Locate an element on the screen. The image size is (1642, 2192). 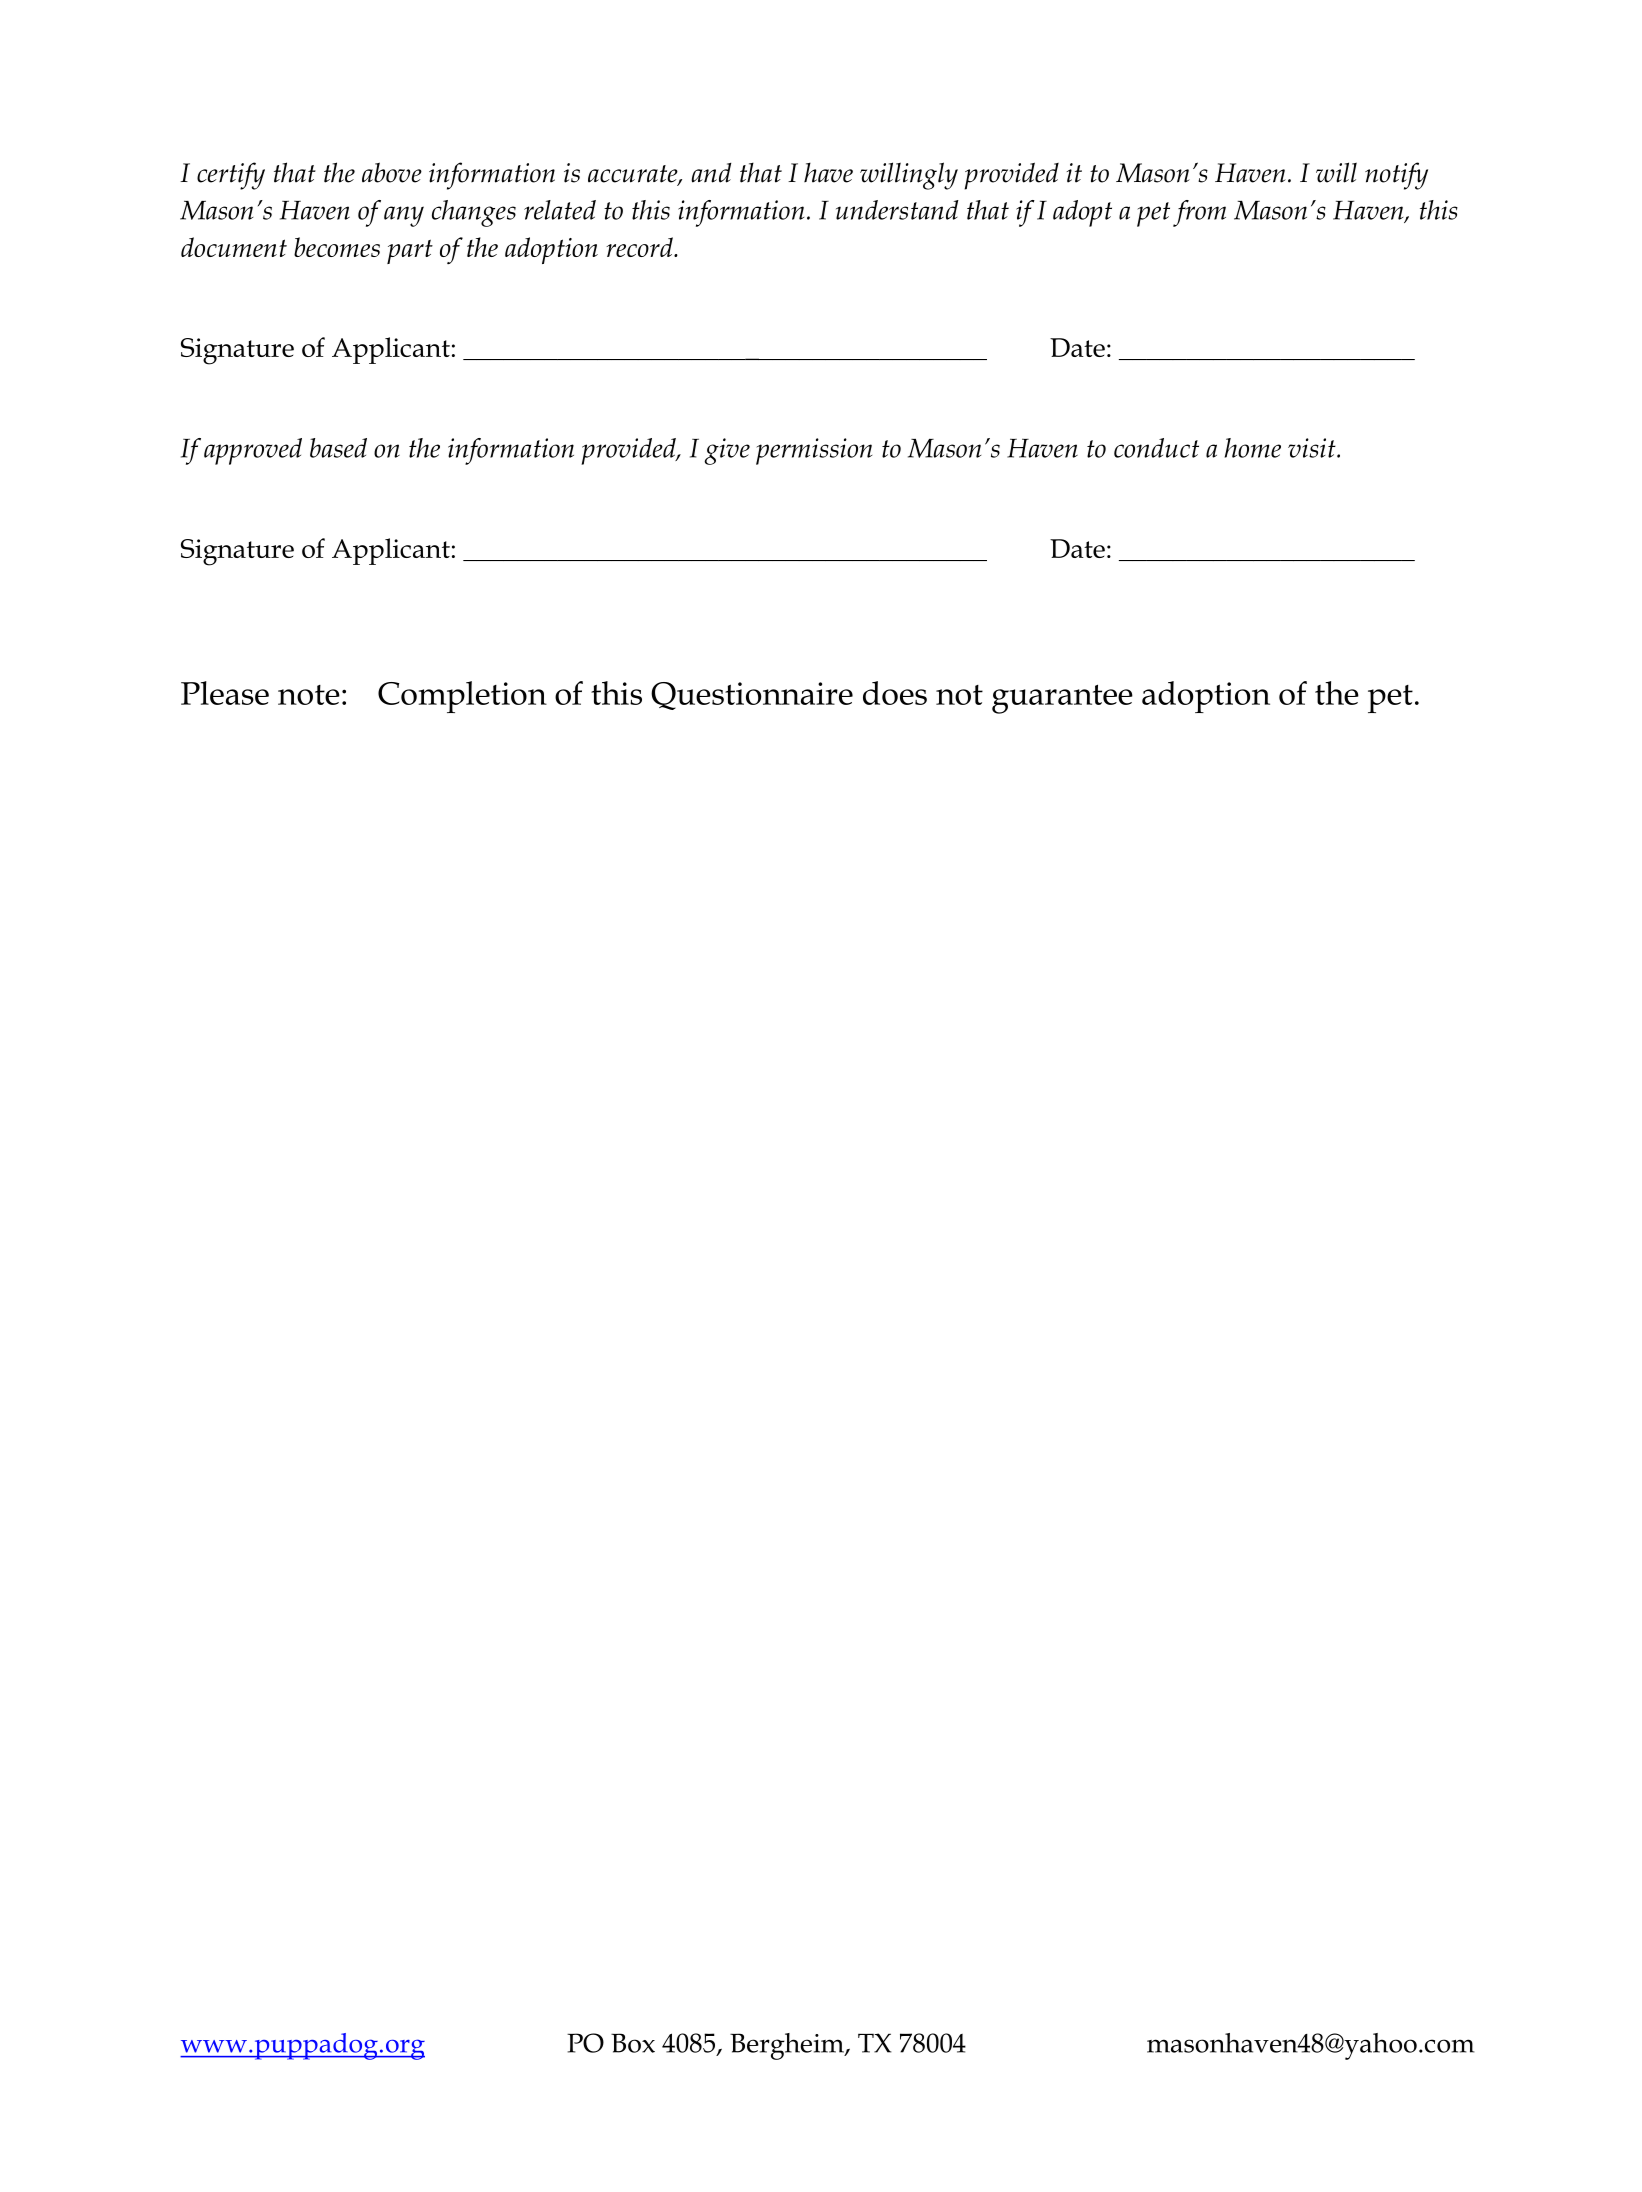
from is located at coordinates (1199, 213).
